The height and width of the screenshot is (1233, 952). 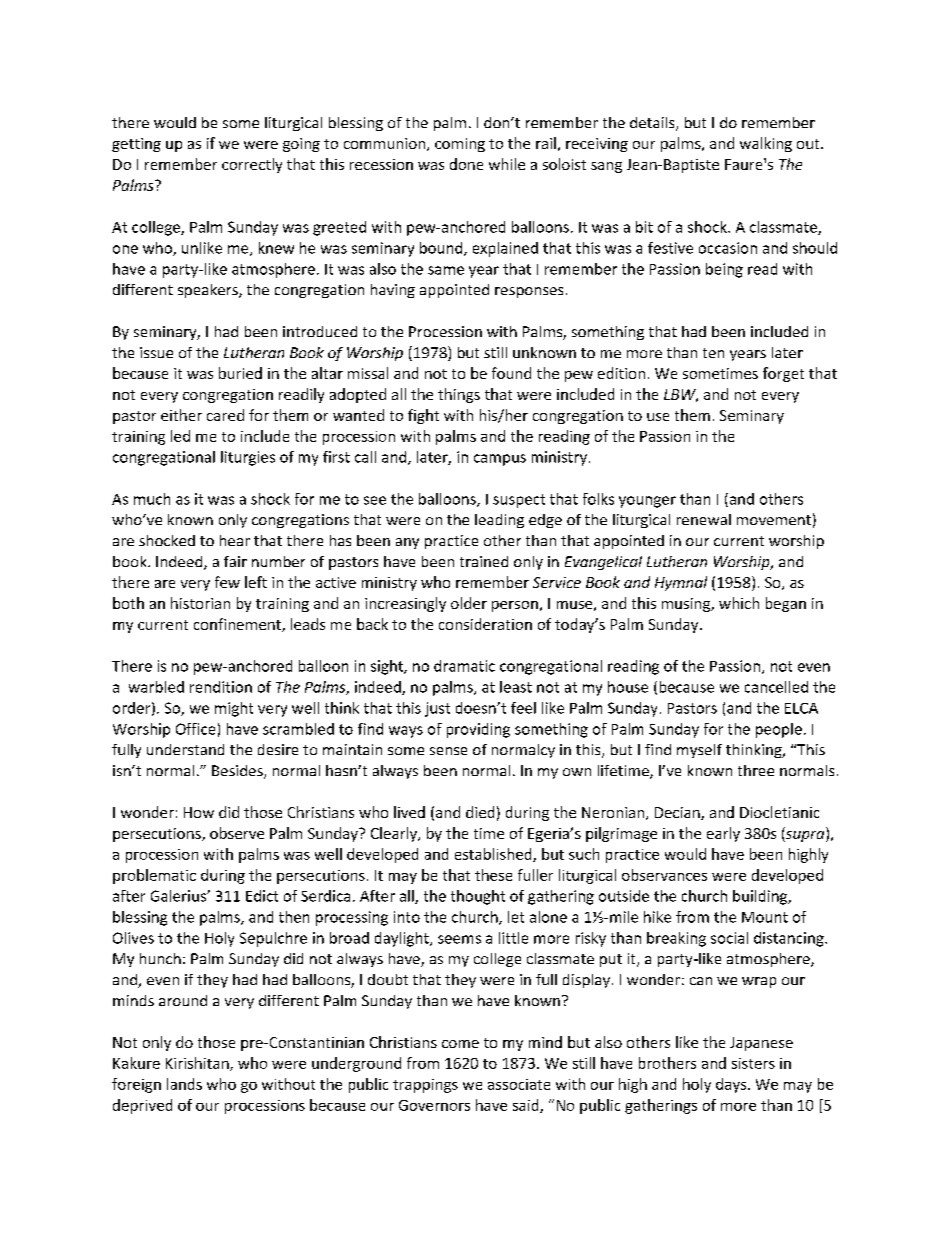 What do you see at coordinates (739, 603) in the screenshot?
I see `which` at bounding box center [739, 603].
